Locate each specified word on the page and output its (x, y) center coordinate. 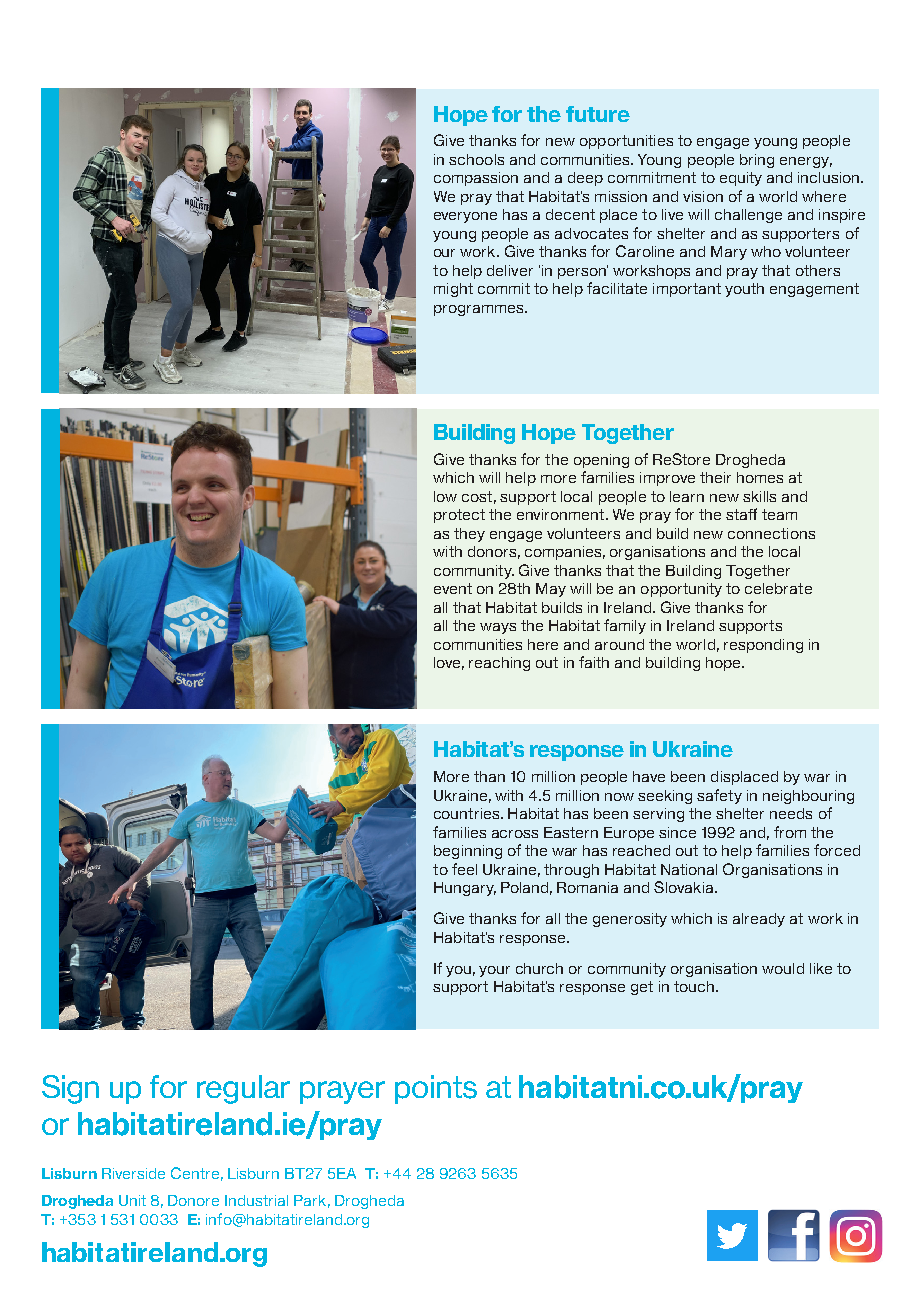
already (759, 920)
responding (763, 646)
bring (757, 161)
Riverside (133, 1173)
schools (476, 159)
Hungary (465, 889)
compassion (476, 179)
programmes (480, 310)
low (445, 496)
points (436, 1089)
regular (243, 1089)
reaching (499, 664)
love (449, 663)
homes (760, 477)
